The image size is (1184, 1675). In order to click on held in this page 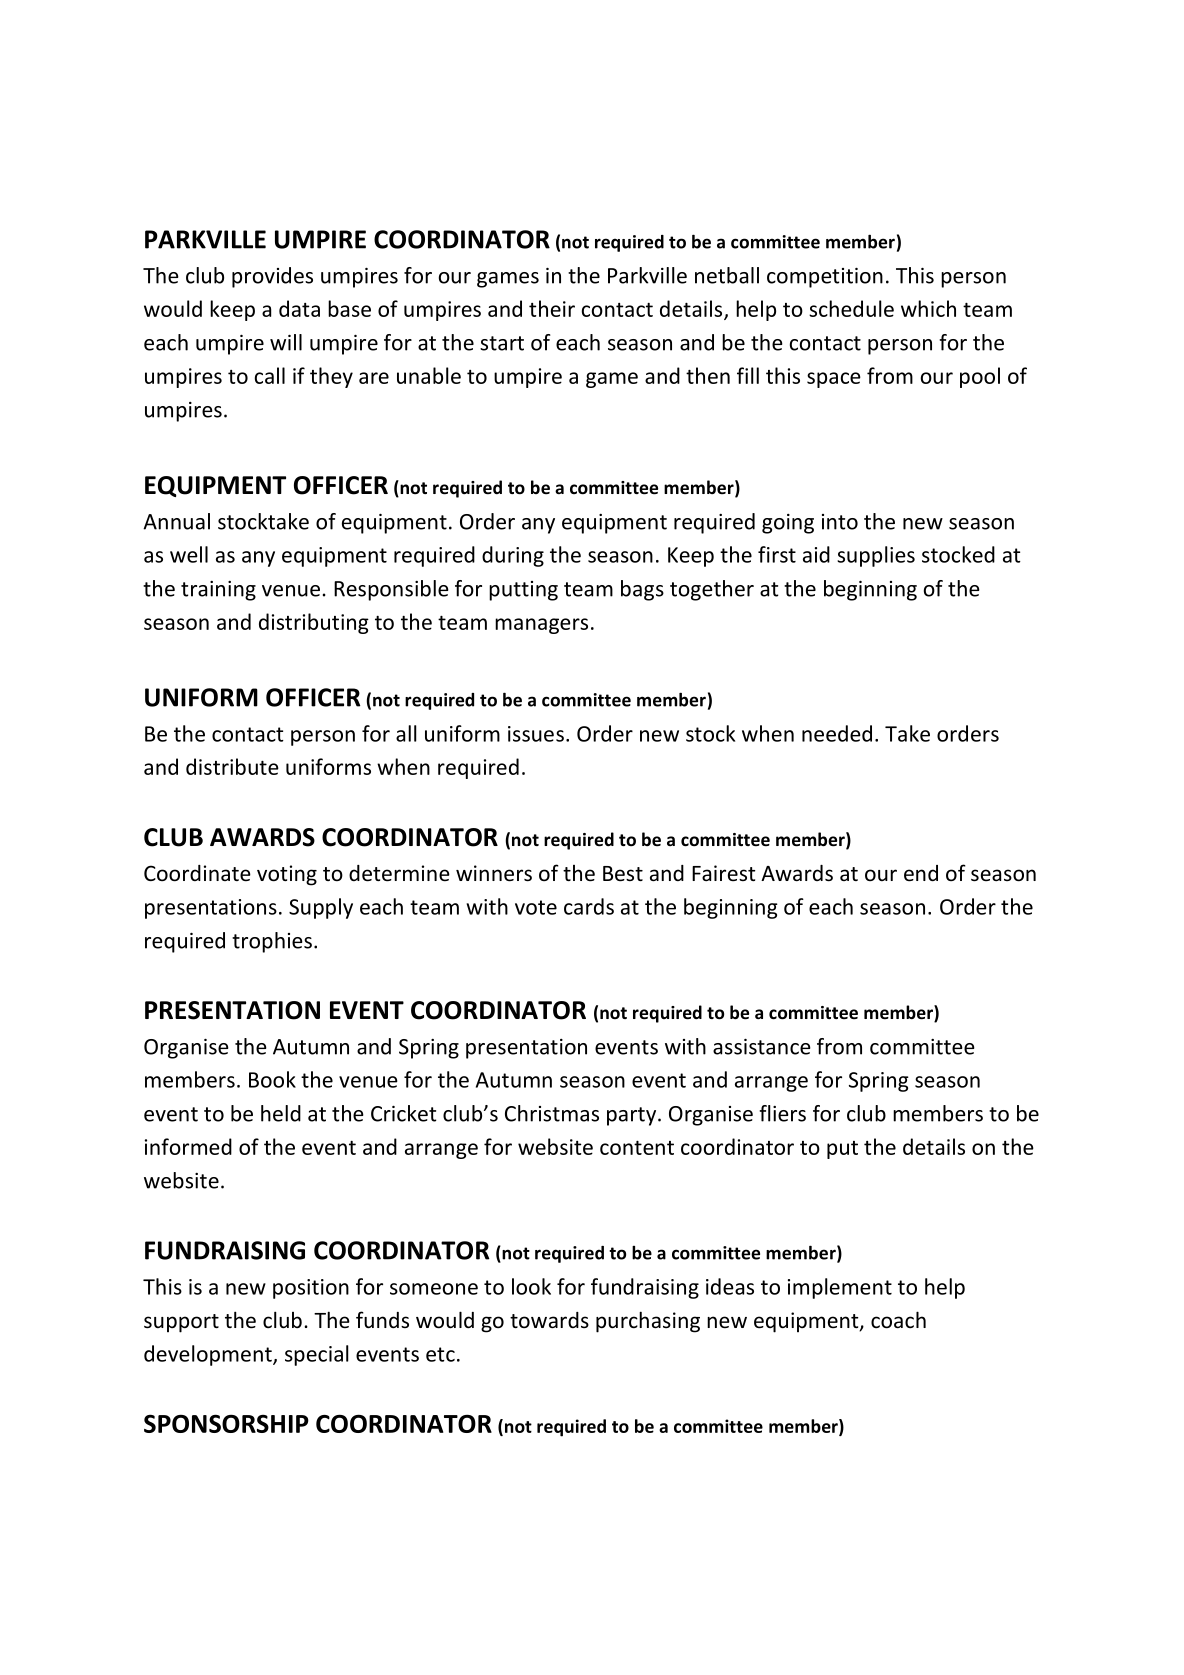, I will do `click(281, 1113)`.
